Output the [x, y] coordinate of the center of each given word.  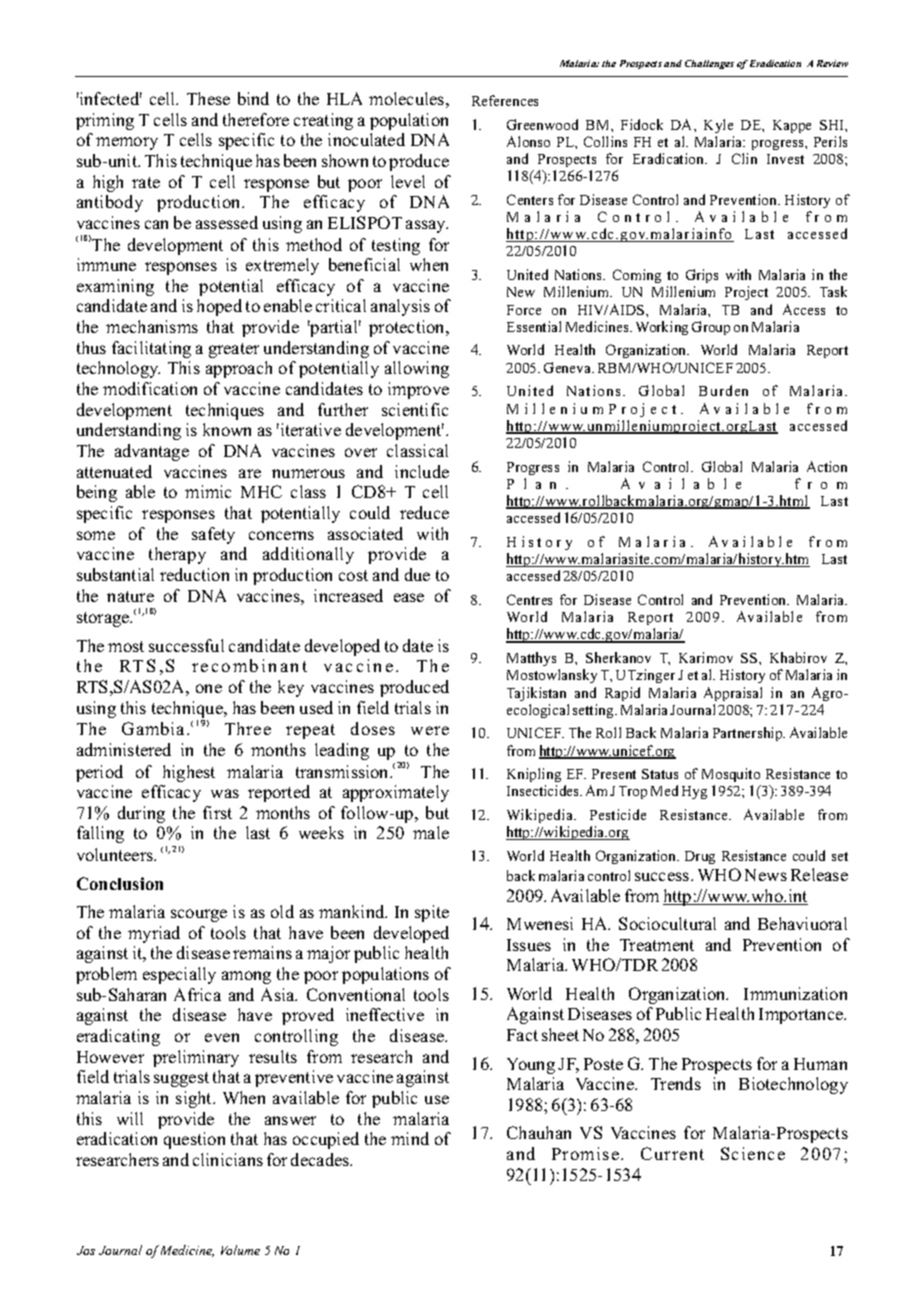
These [208, 98]
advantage [152, 452]
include [422, 471]
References [505, 100]
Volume [240, 1250]
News [766, 875]
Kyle [718, 126]
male [431, 832]
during [141, 814]
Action [827, 466]
